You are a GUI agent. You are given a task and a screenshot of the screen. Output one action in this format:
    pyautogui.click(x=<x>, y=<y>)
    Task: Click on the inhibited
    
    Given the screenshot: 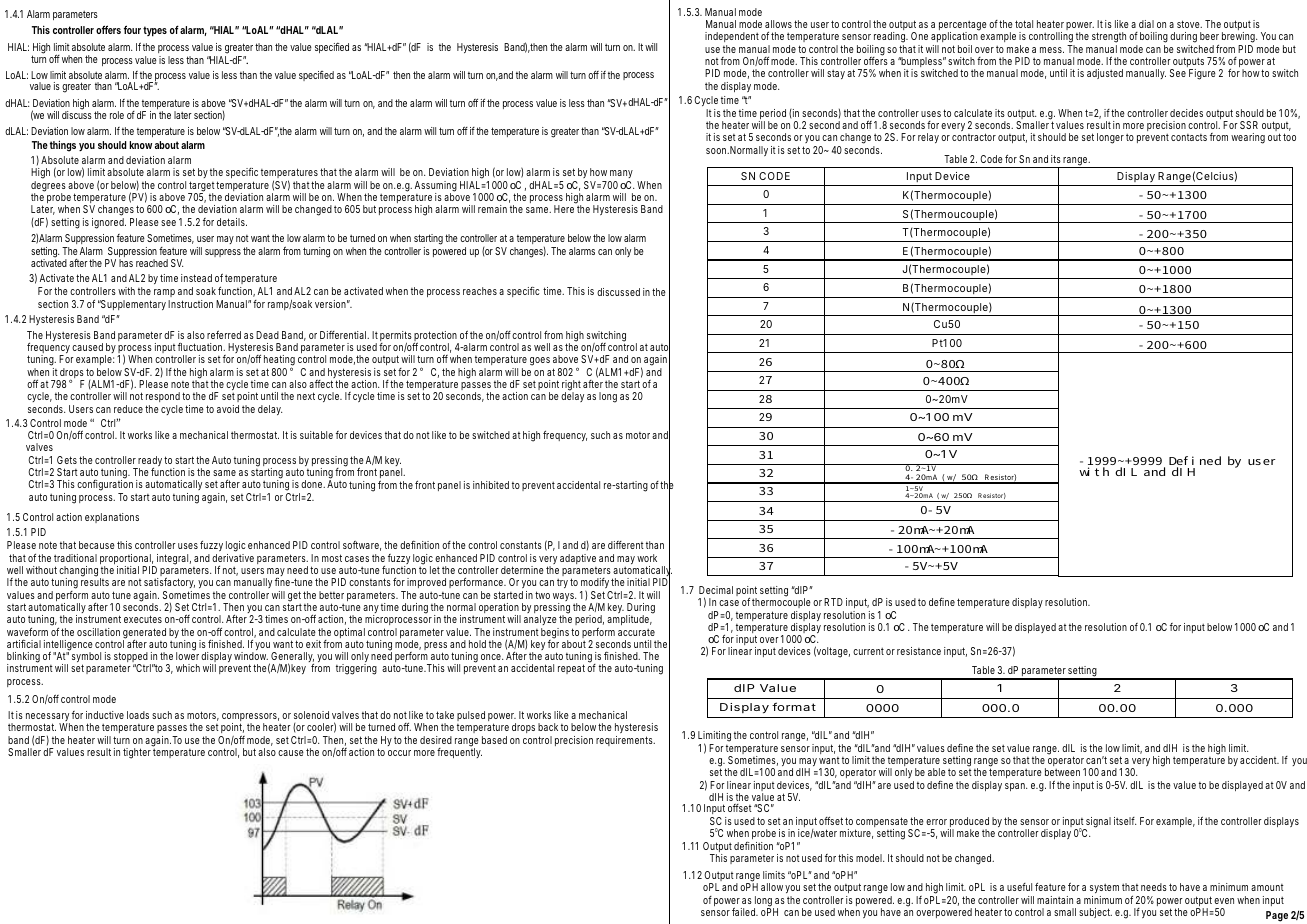 What is the action you would take?
    pyautogui.click(x=491, y=485)
